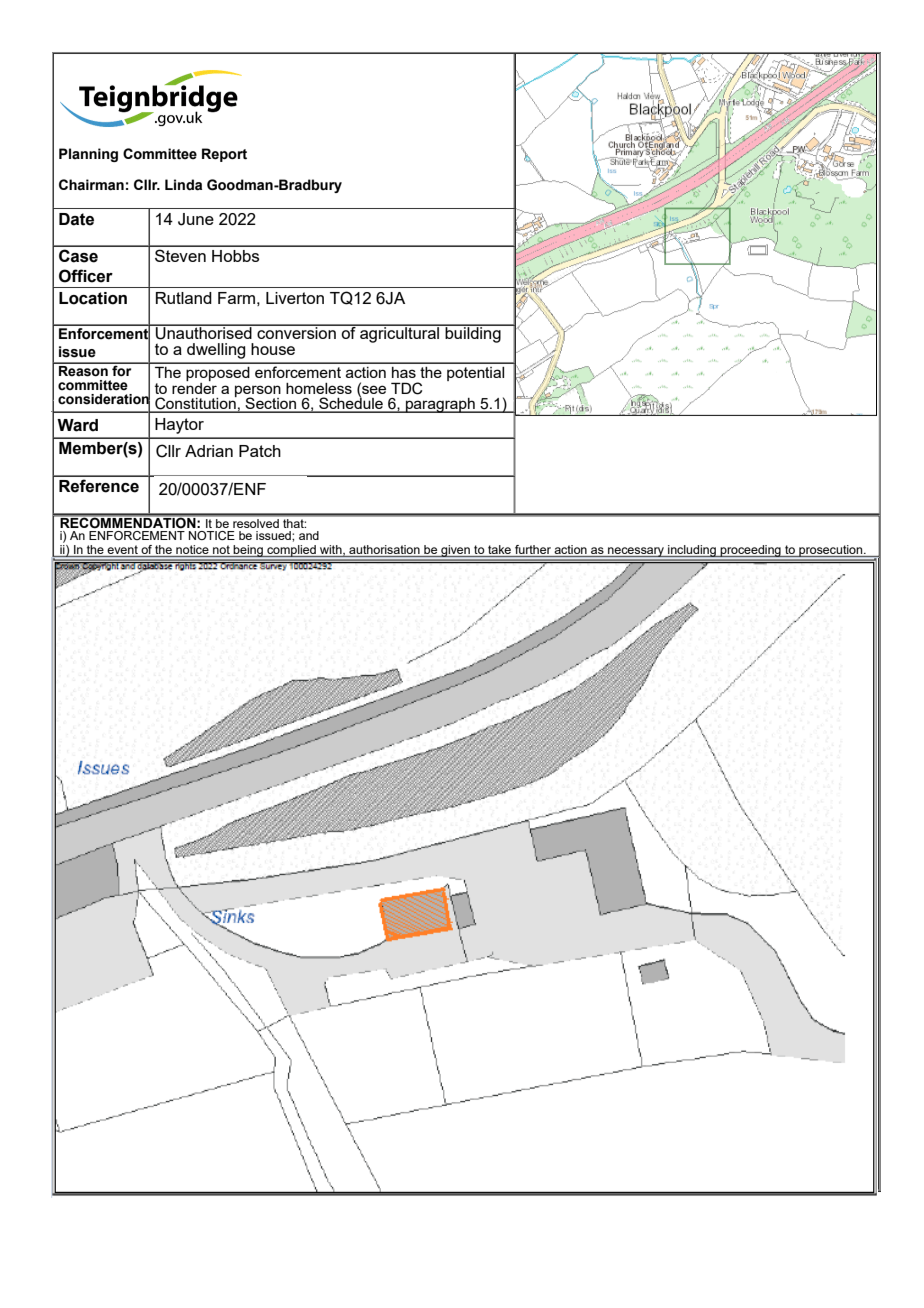 This page has height=1308, width=924. What do you see at coordinates (183, 185) in the page?
I see `Linda` at bounding box center [183, 185].
